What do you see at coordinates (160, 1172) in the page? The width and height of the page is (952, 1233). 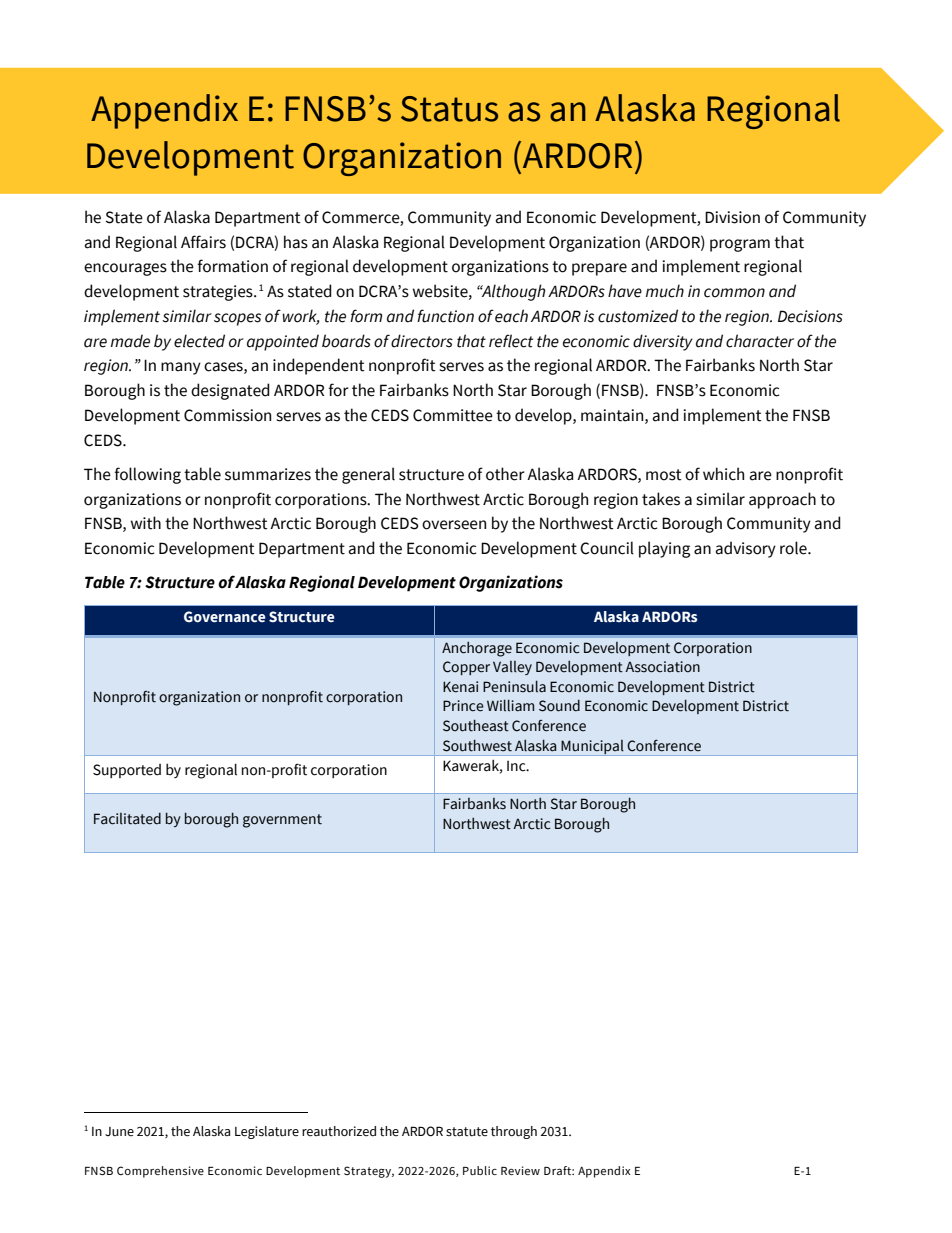 I see `Comprehensive` at bounding box center [160, 1172].
